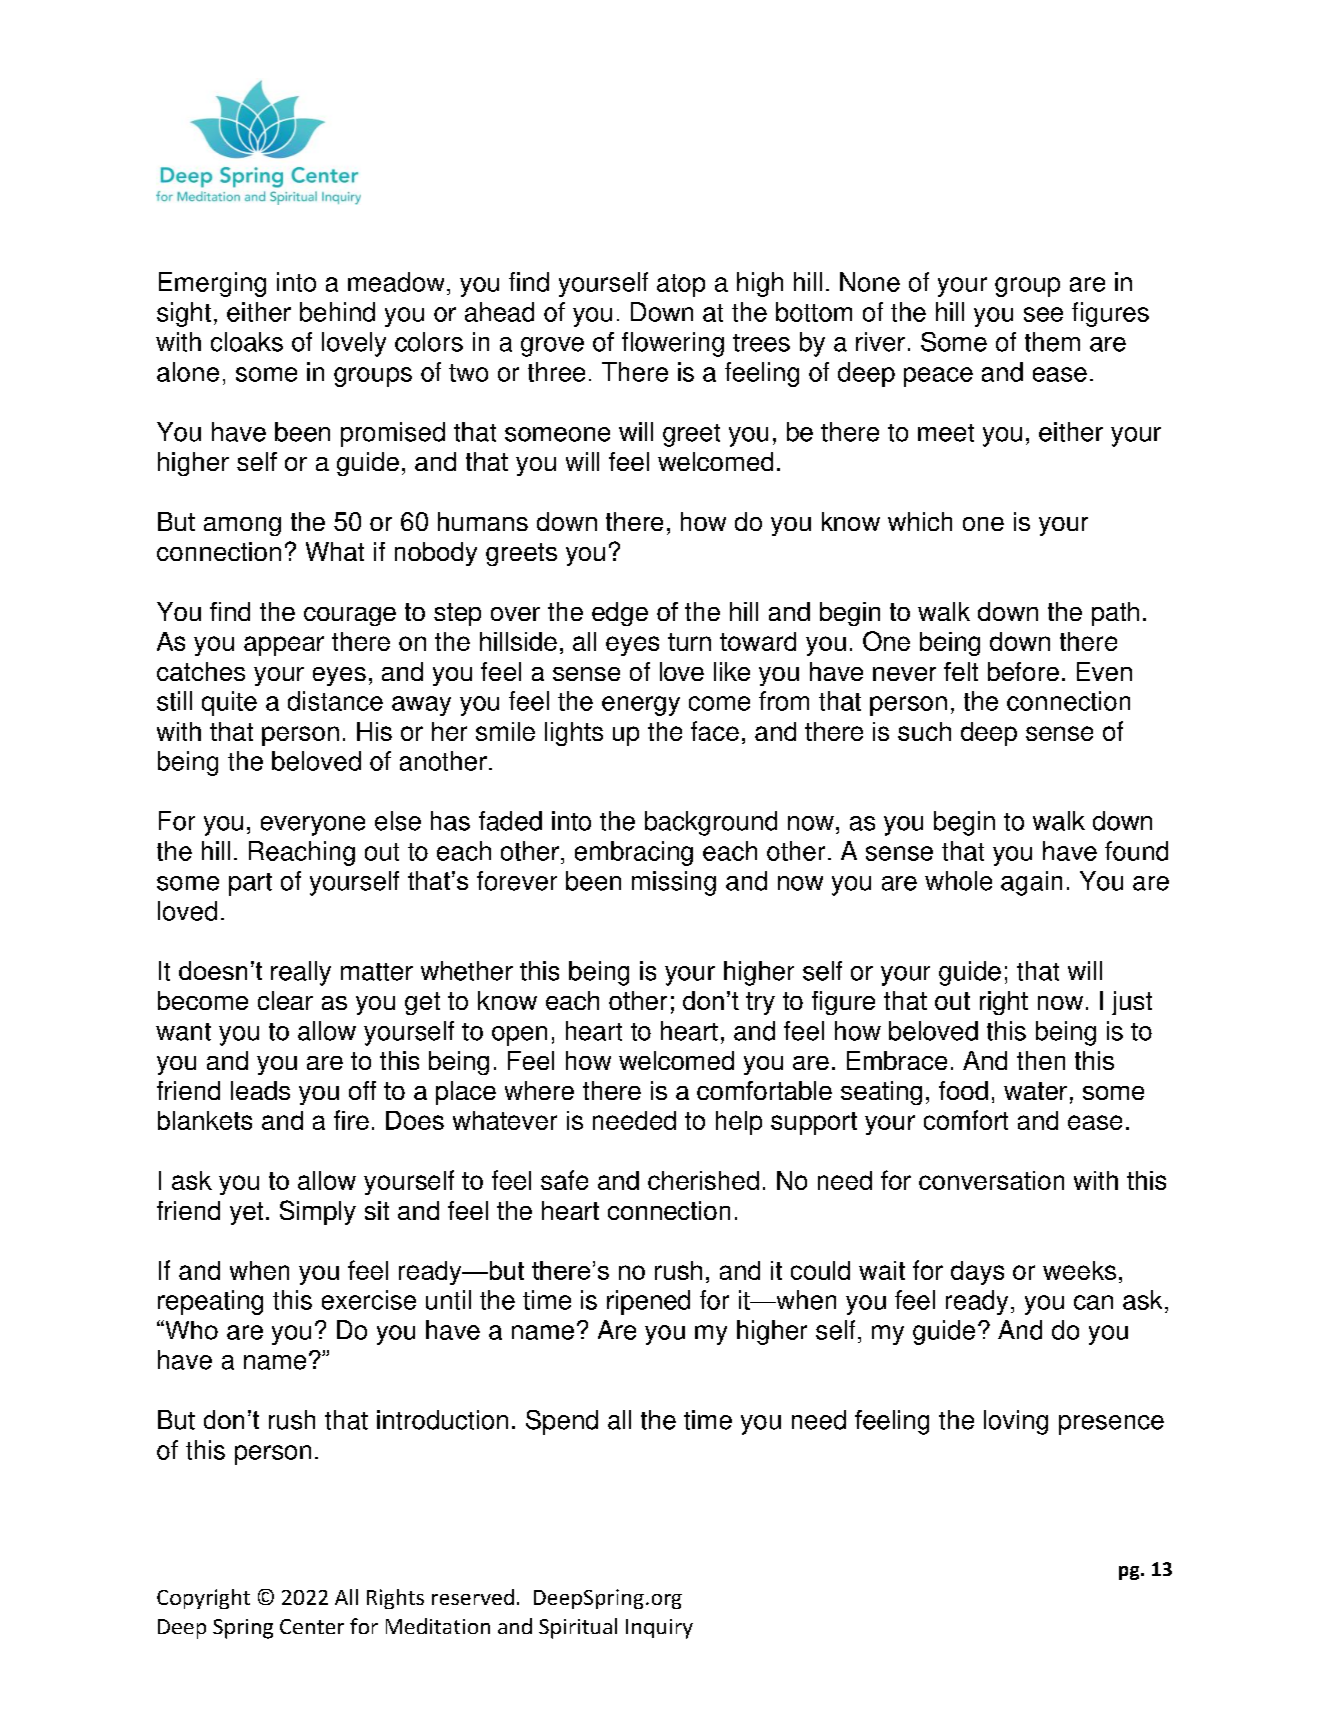 This document has height=1718, width=1328. What do you see at coordinates (648, 1302) in the document?
I see `ripened` at bounding box center [648, 1302].
